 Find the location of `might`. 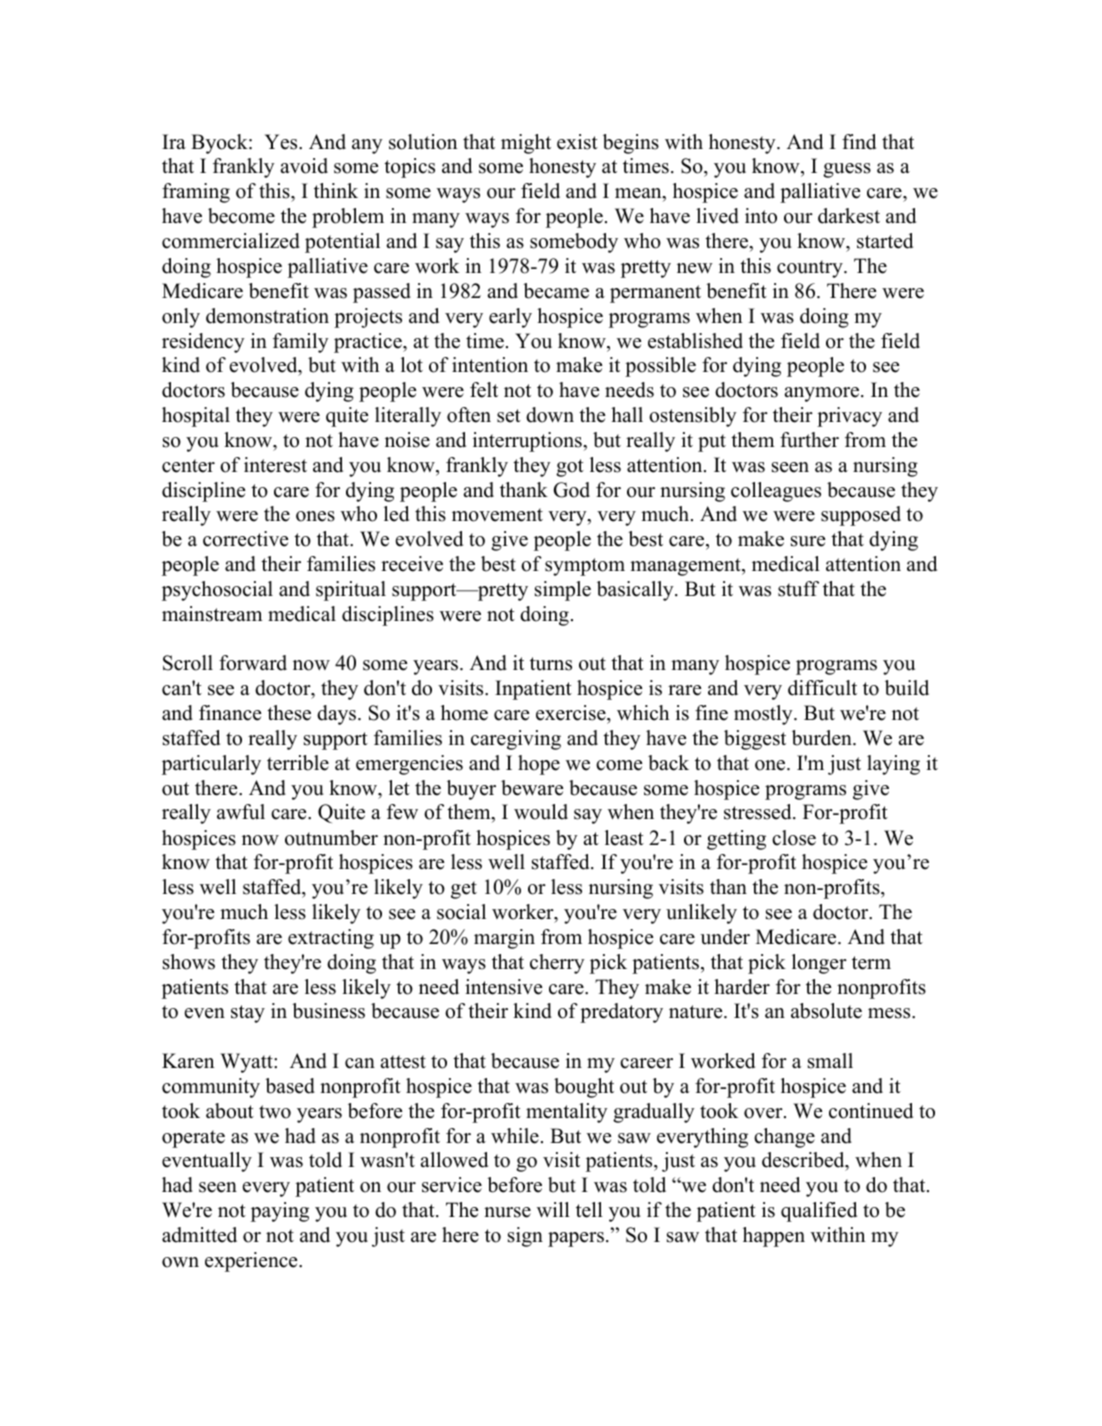

might is located at coordinates (526, 144).
